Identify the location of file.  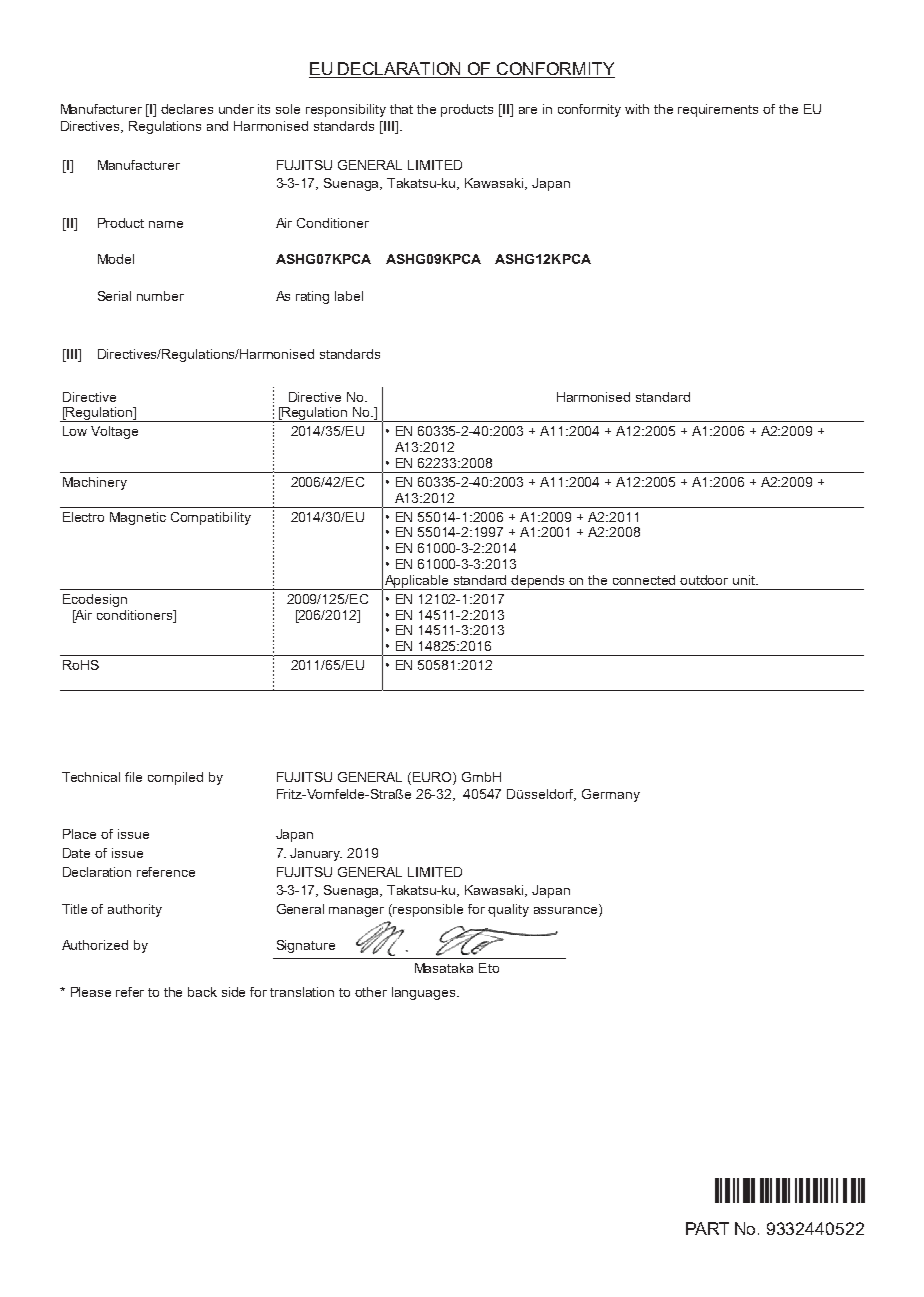
(133, 777).
